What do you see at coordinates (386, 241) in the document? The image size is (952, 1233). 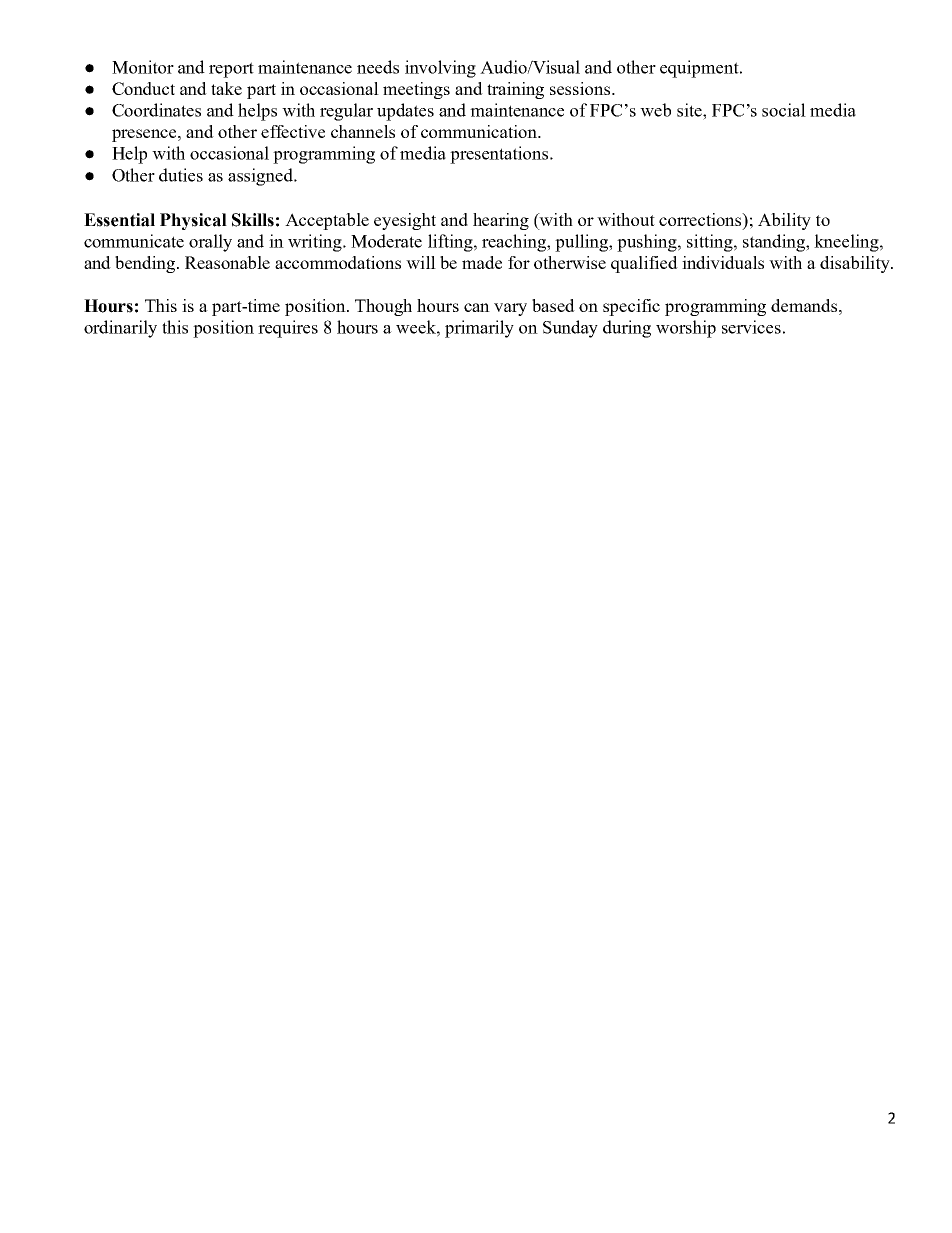 I see `Moderate` at bounding box center [386, 241].
